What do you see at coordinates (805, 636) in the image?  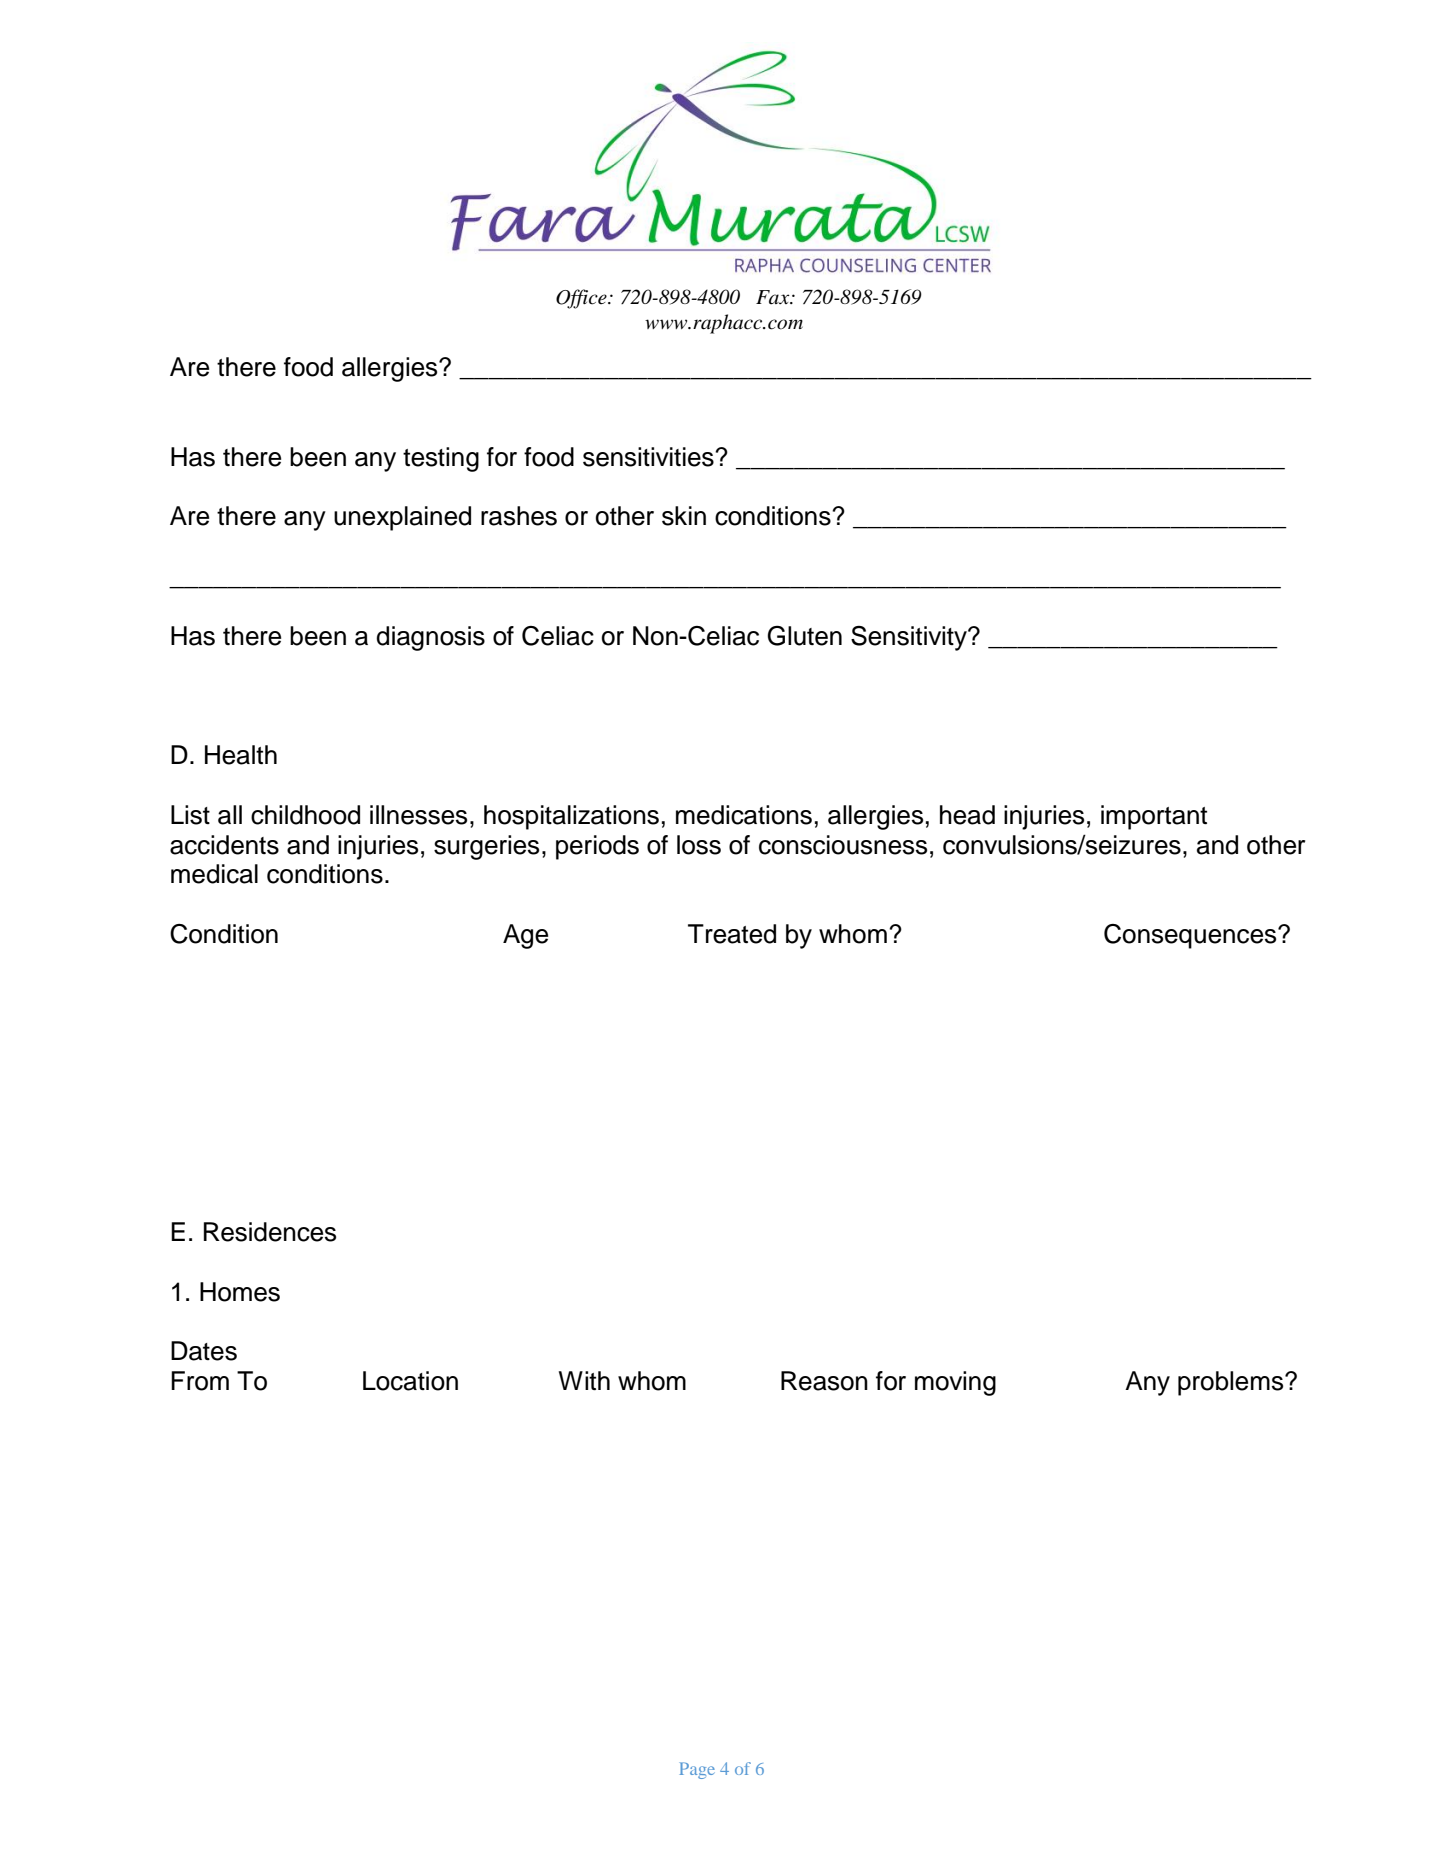 I see `Gluten` at bounding box center [805, 636].
